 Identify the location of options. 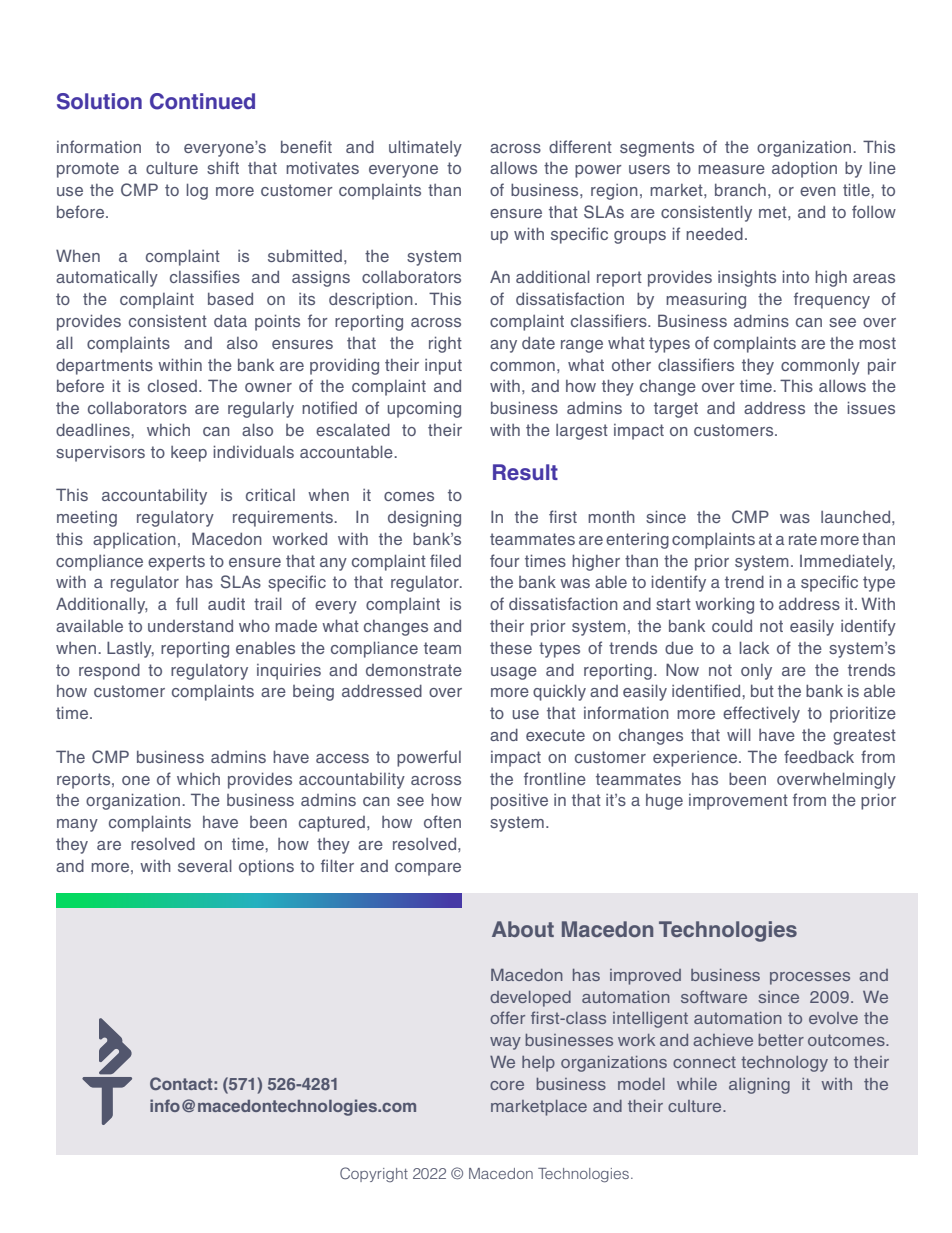
(266, 867).
